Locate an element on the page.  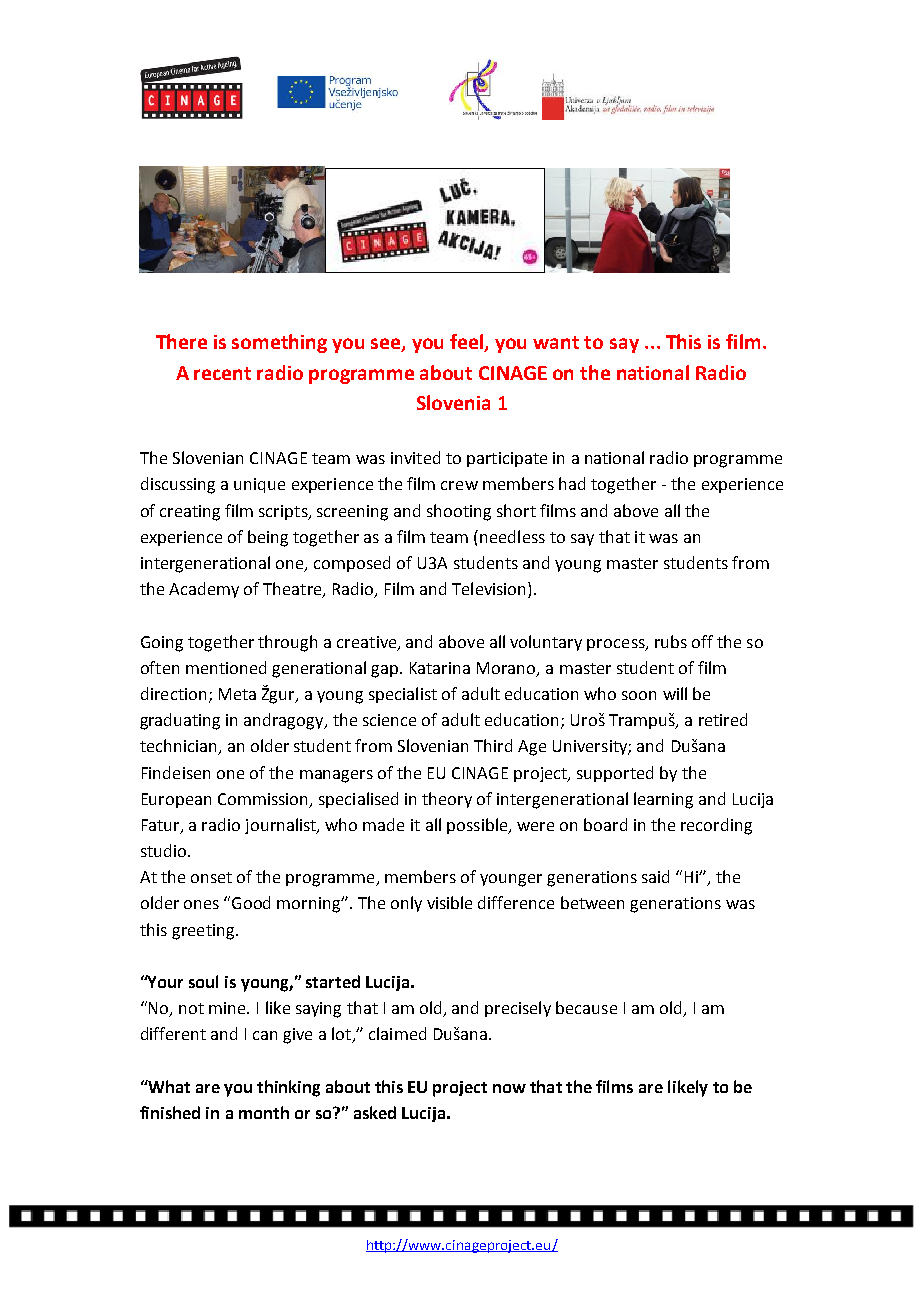
onset is located at coordinates (211, 877).
